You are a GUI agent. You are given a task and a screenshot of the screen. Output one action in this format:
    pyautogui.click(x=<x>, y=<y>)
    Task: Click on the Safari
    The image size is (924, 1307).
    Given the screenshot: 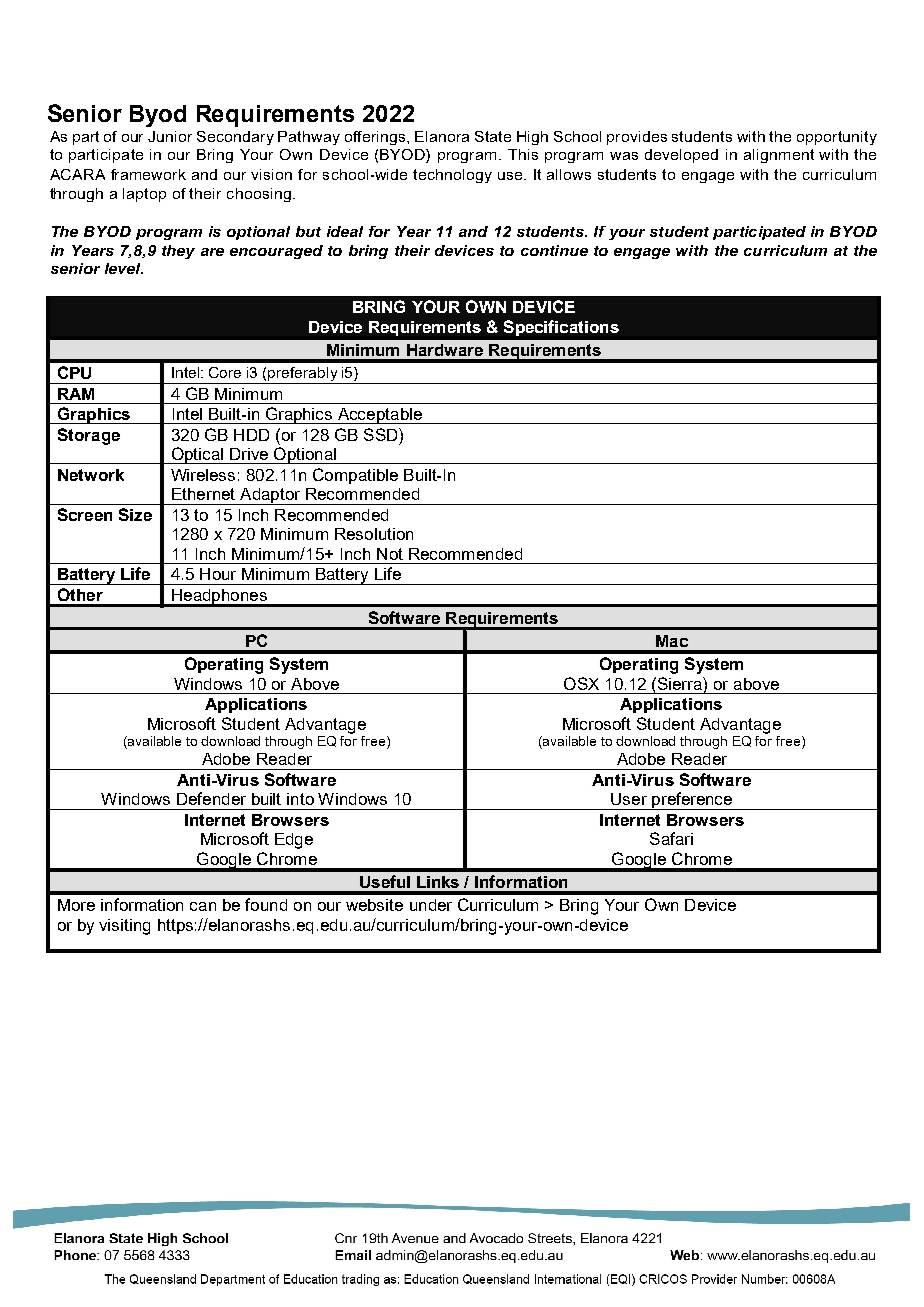 What is the action you would take?
    pyautogui.click(x=671, y=838)
